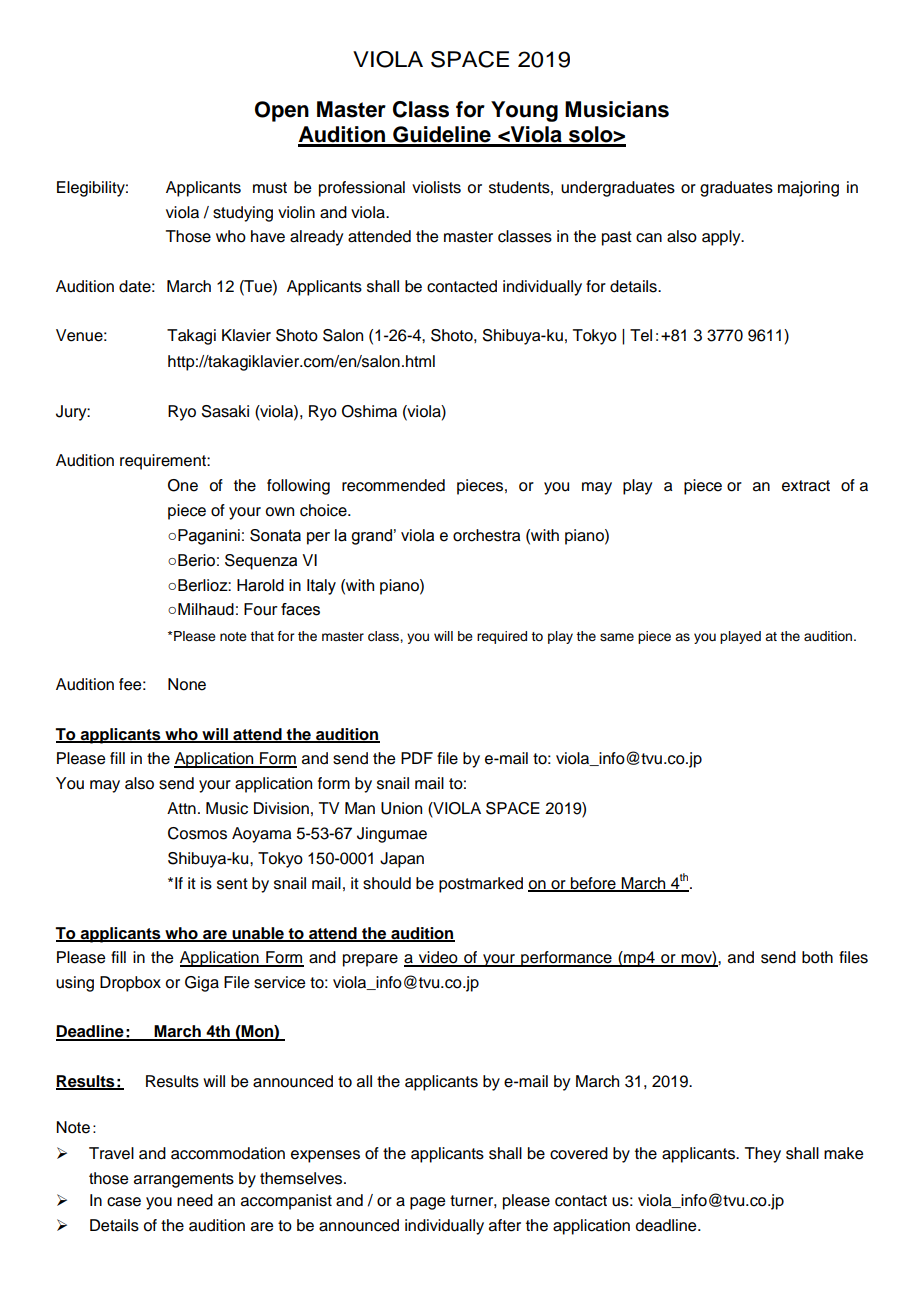 The width and height of the screenshot is (924, 1308). I want to click on majoring, so click(808, 189).
